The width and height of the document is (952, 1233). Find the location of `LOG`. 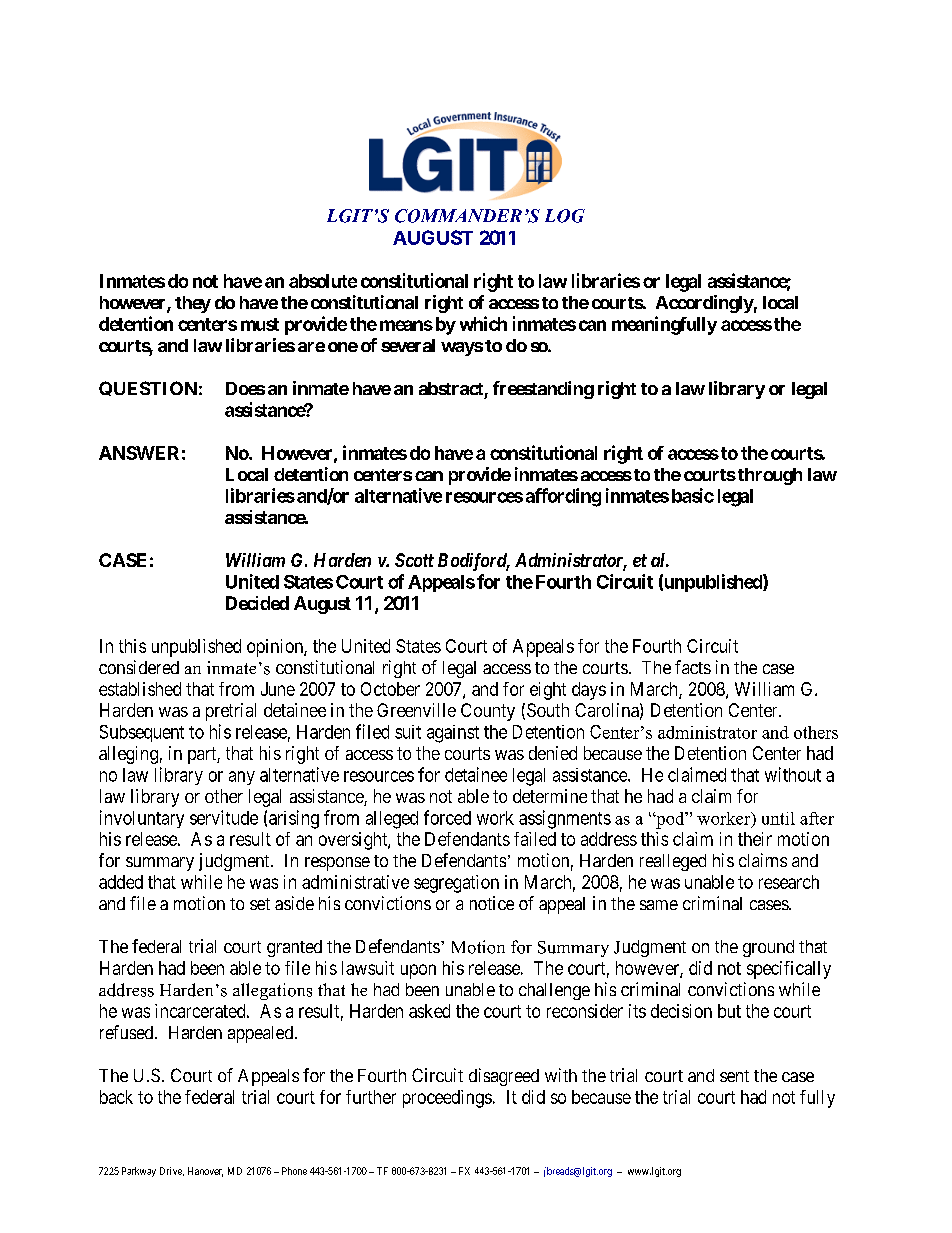

LOG is located at coordinates (565, 216).
